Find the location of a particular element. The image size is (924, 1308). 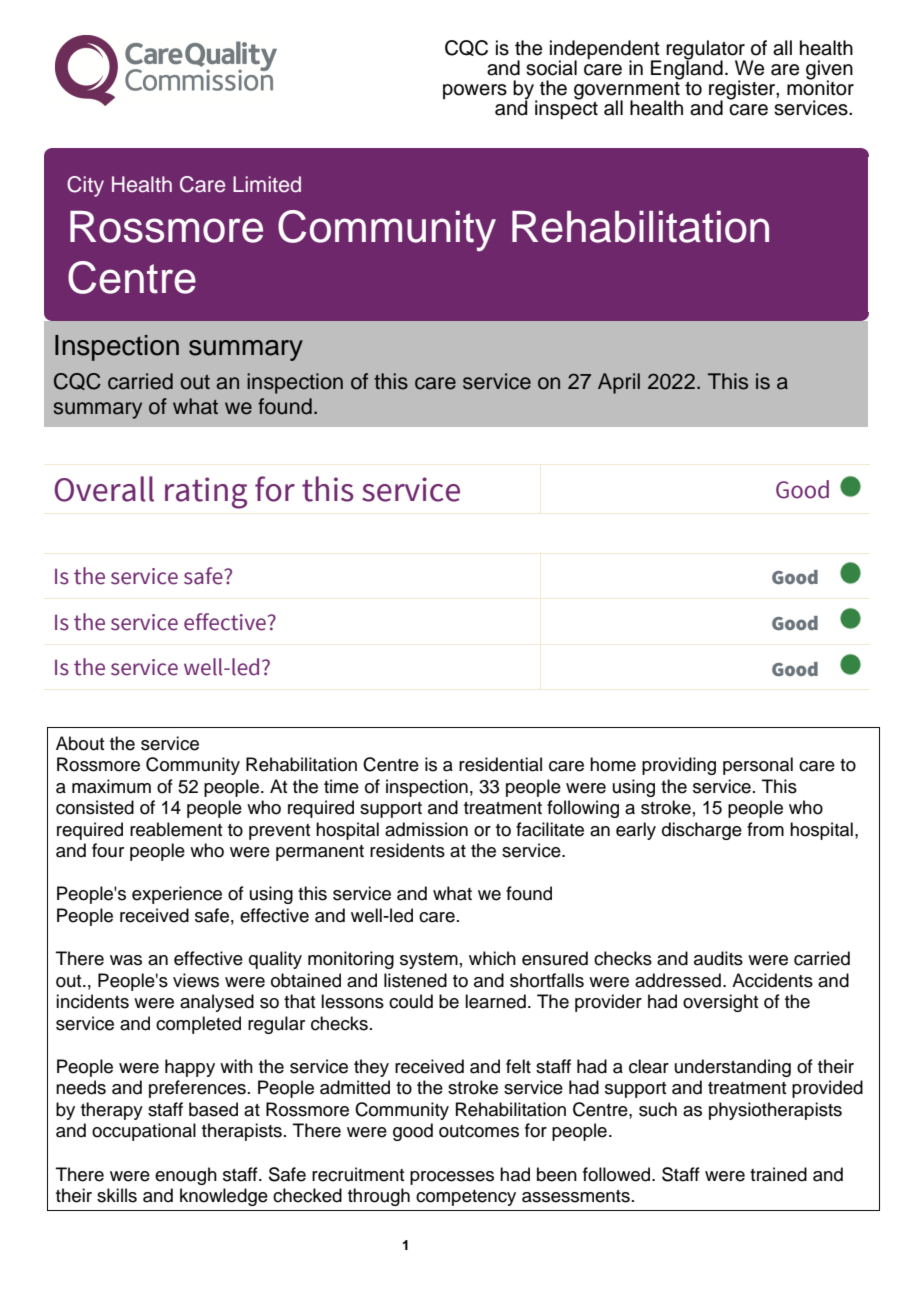

processes is located at coordinates (452, 1178).
